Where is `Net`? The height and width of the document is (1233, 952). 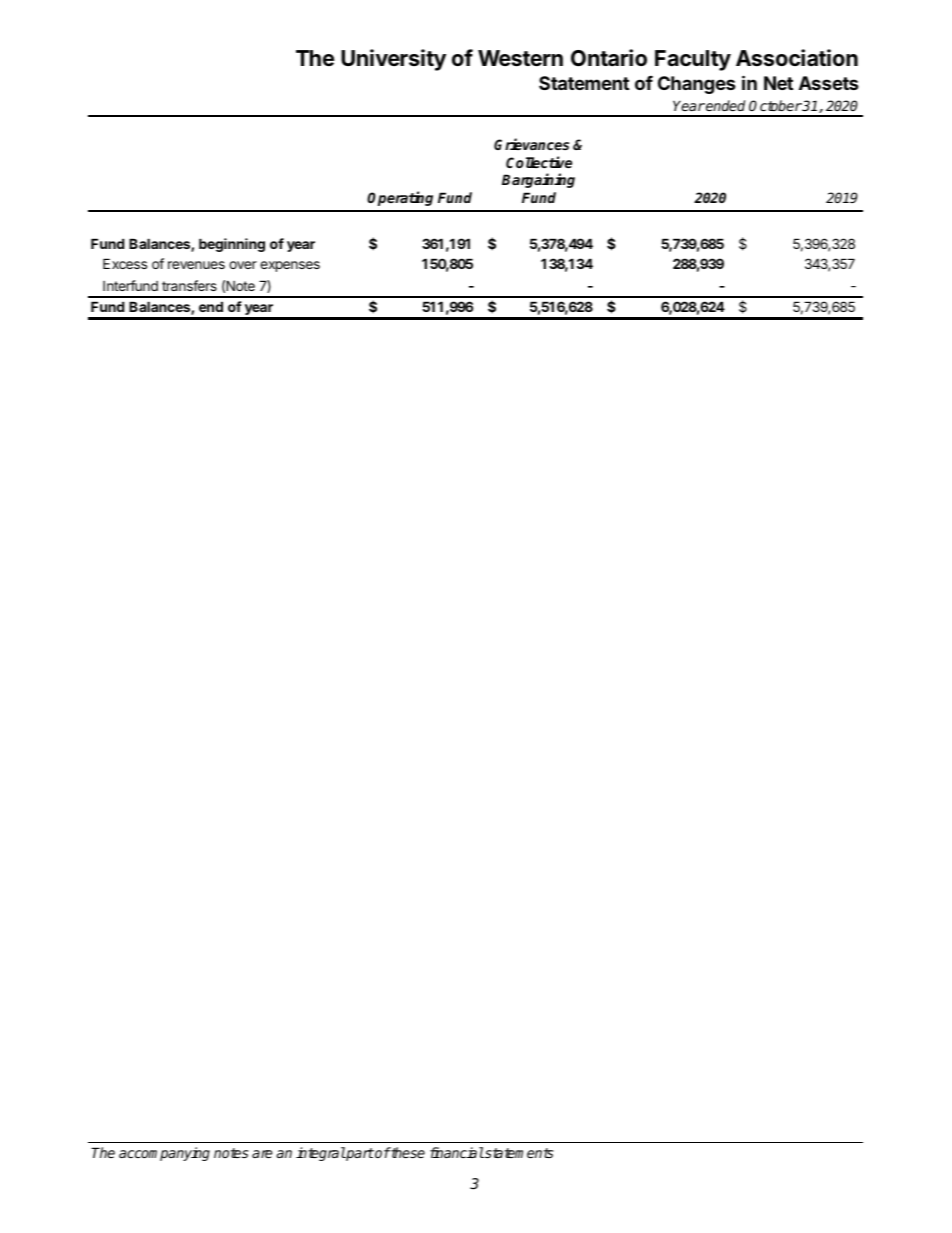 Net is located at coordinates (778, 83).
